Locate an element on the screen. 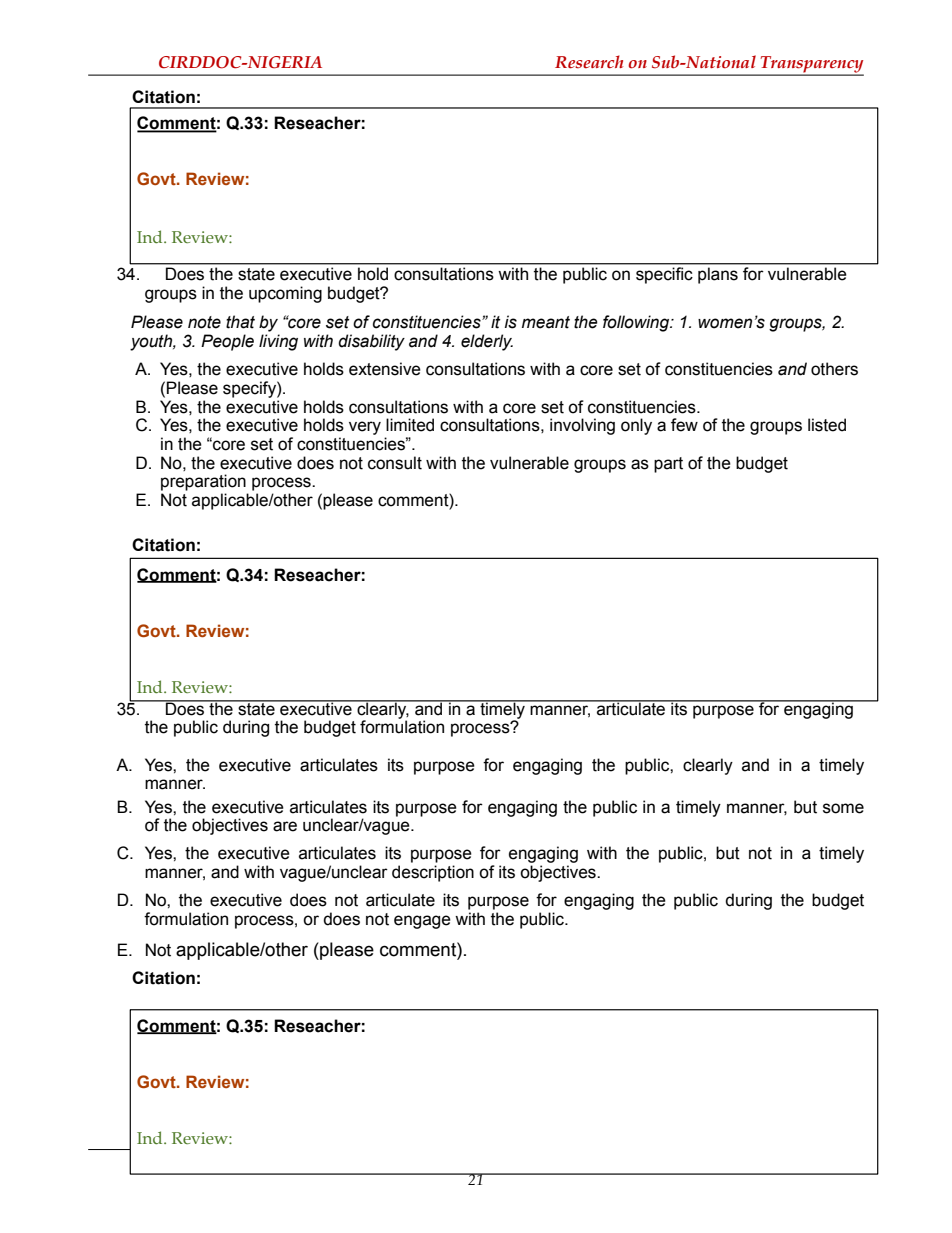  some is located at coordinates (843, 808).
